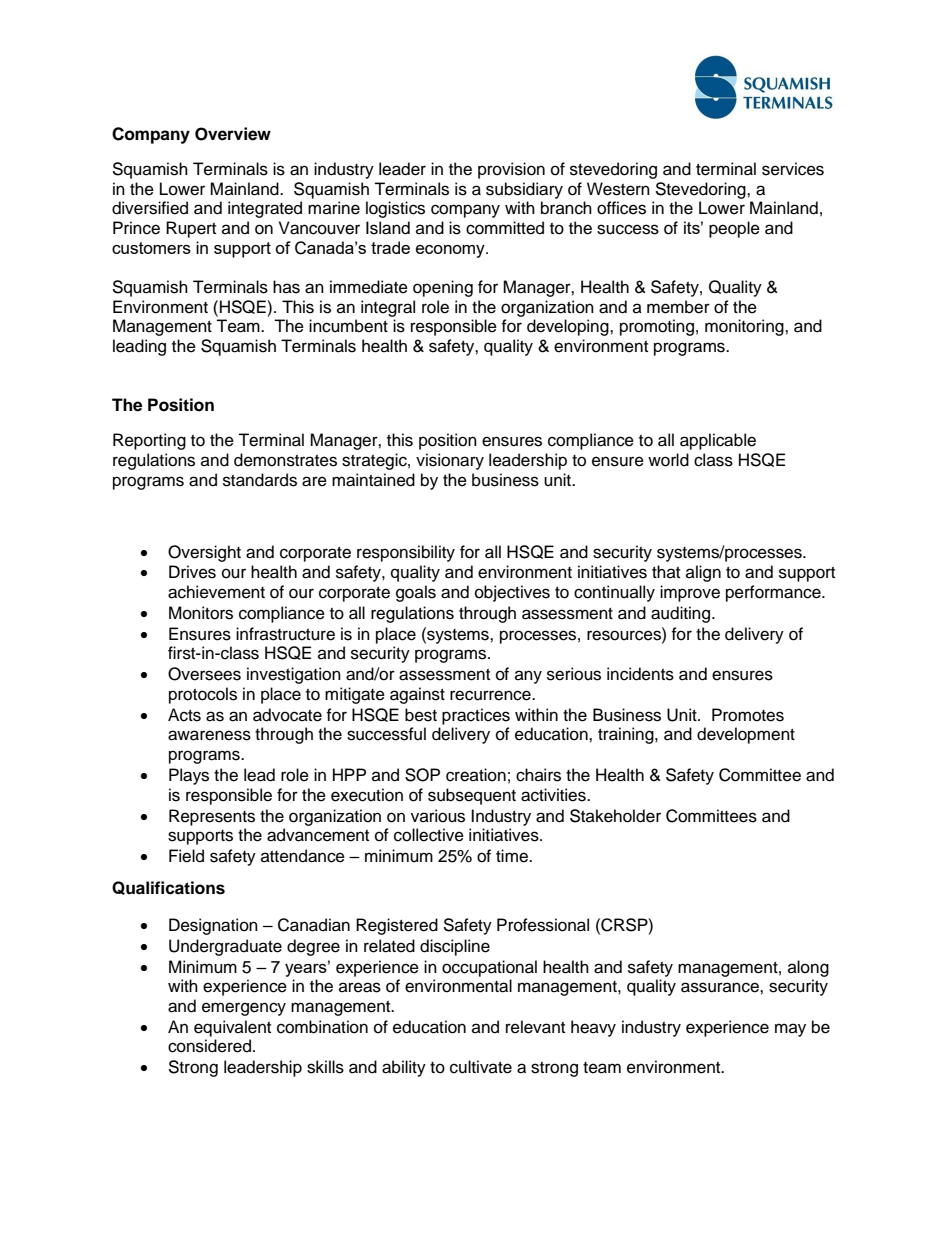 The image size is (952, 1233). Describe the element at coordinates (233, 134) in the screenshot. I see `Overview` at that location.
